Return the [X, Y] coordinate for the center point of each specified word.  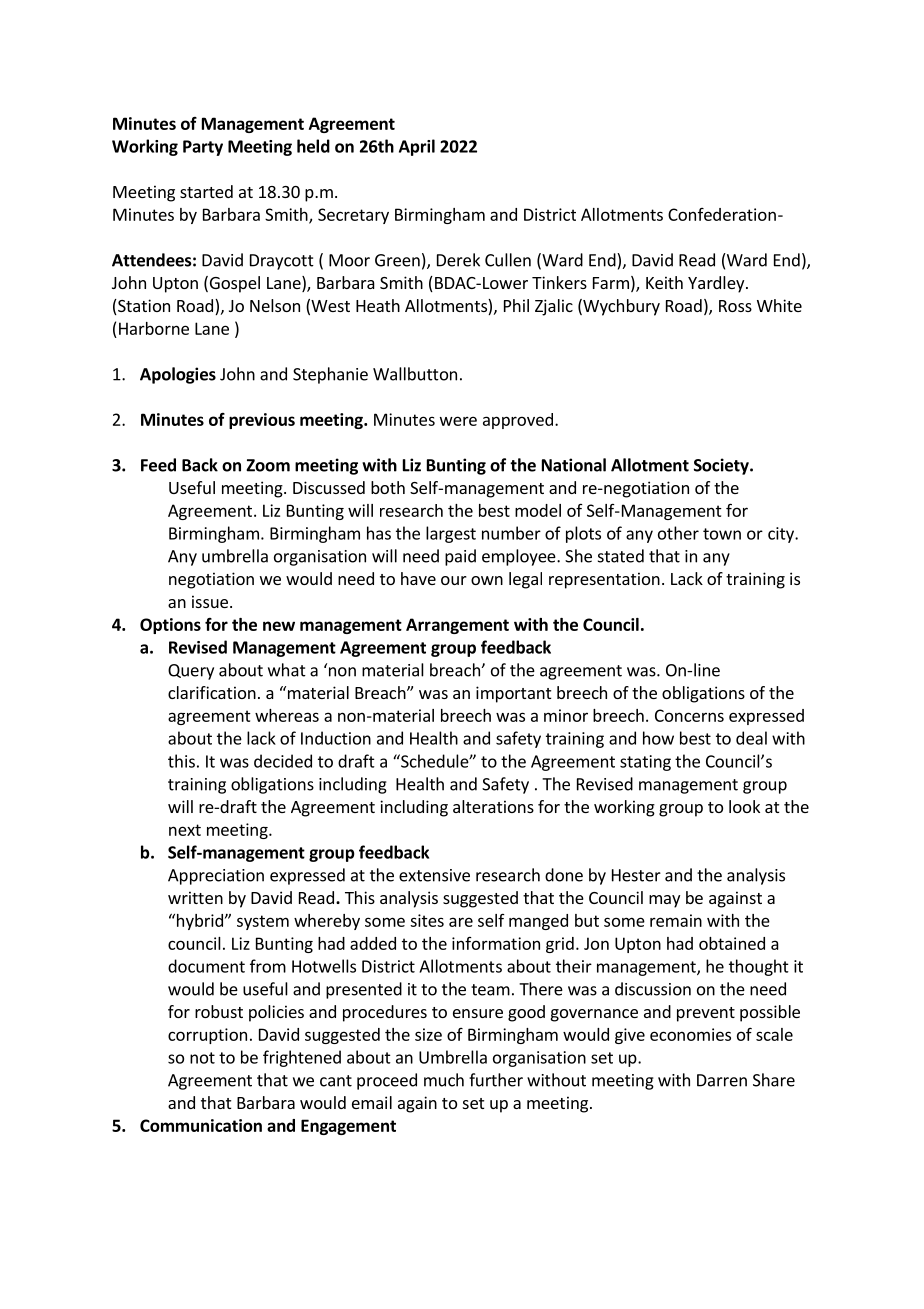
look [744, 806]
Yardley [717, 284]
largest [451, 534]
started [206, 191]
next [185, 830]
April [417, 147]
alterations [493, 806]
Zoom [268, 465]
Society [722, 466]
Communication [201, 1125]
